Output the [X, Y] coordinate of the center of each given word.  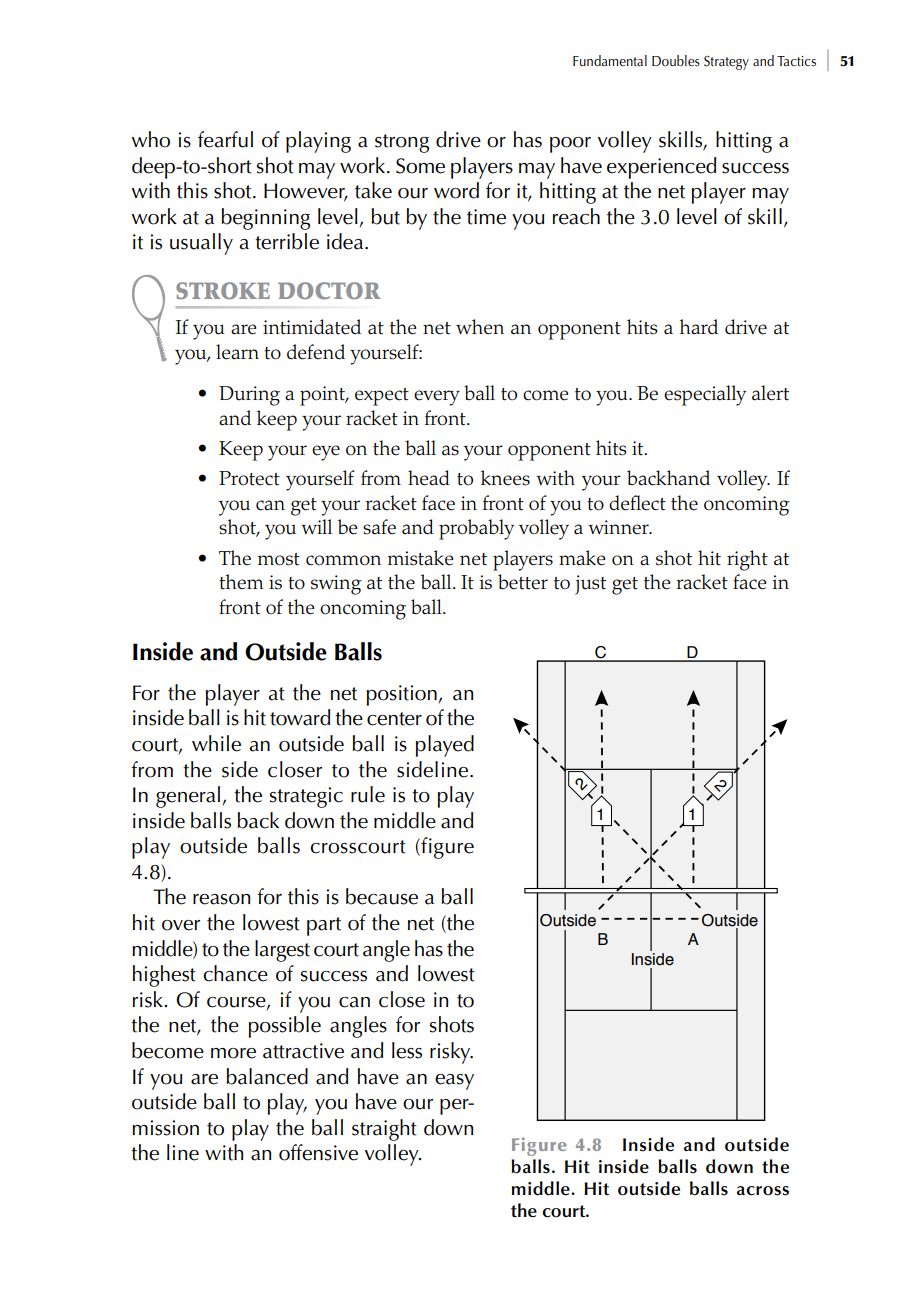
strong [402, 143]
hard [699, 327]
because [382, 896]
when [480, 327]
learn [237, 352]
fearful [225, 139]
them [241, 582]
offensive [318, 1152]
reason [222, 899]
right [747, 560]
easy [454, 1082]
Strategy [726, 63]
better [523, 582]
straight [384, 1130]
